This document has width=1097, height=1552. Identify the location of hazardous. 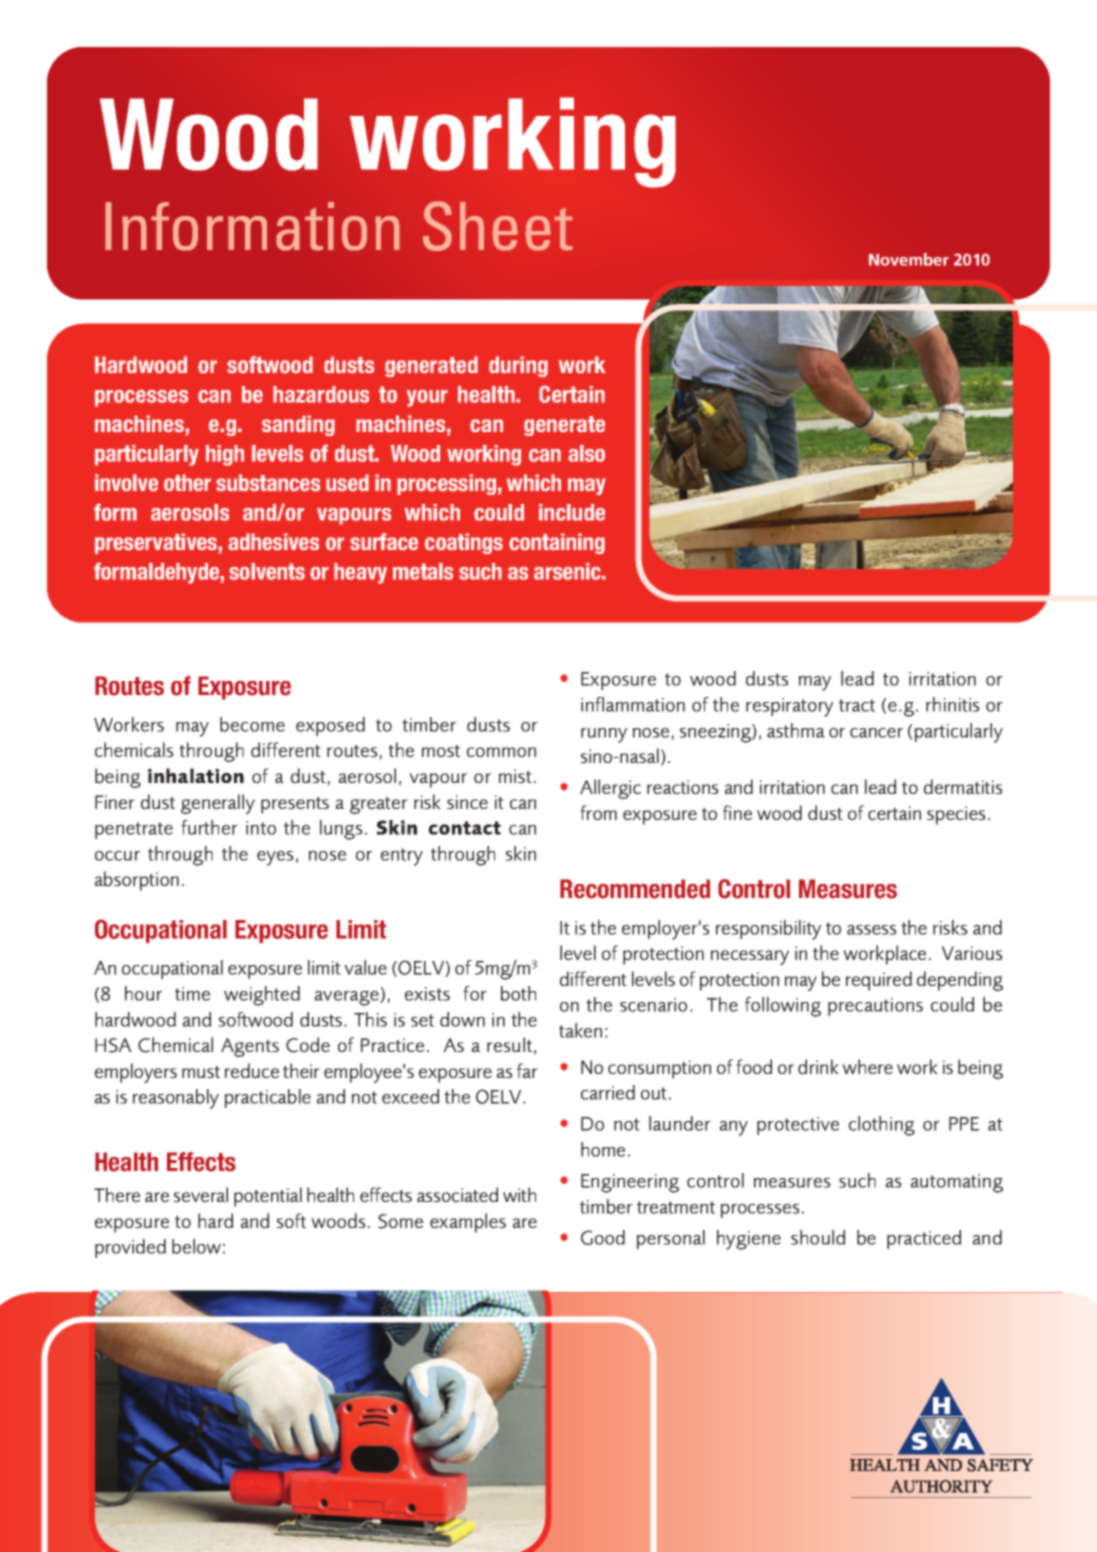
(321, 394).
